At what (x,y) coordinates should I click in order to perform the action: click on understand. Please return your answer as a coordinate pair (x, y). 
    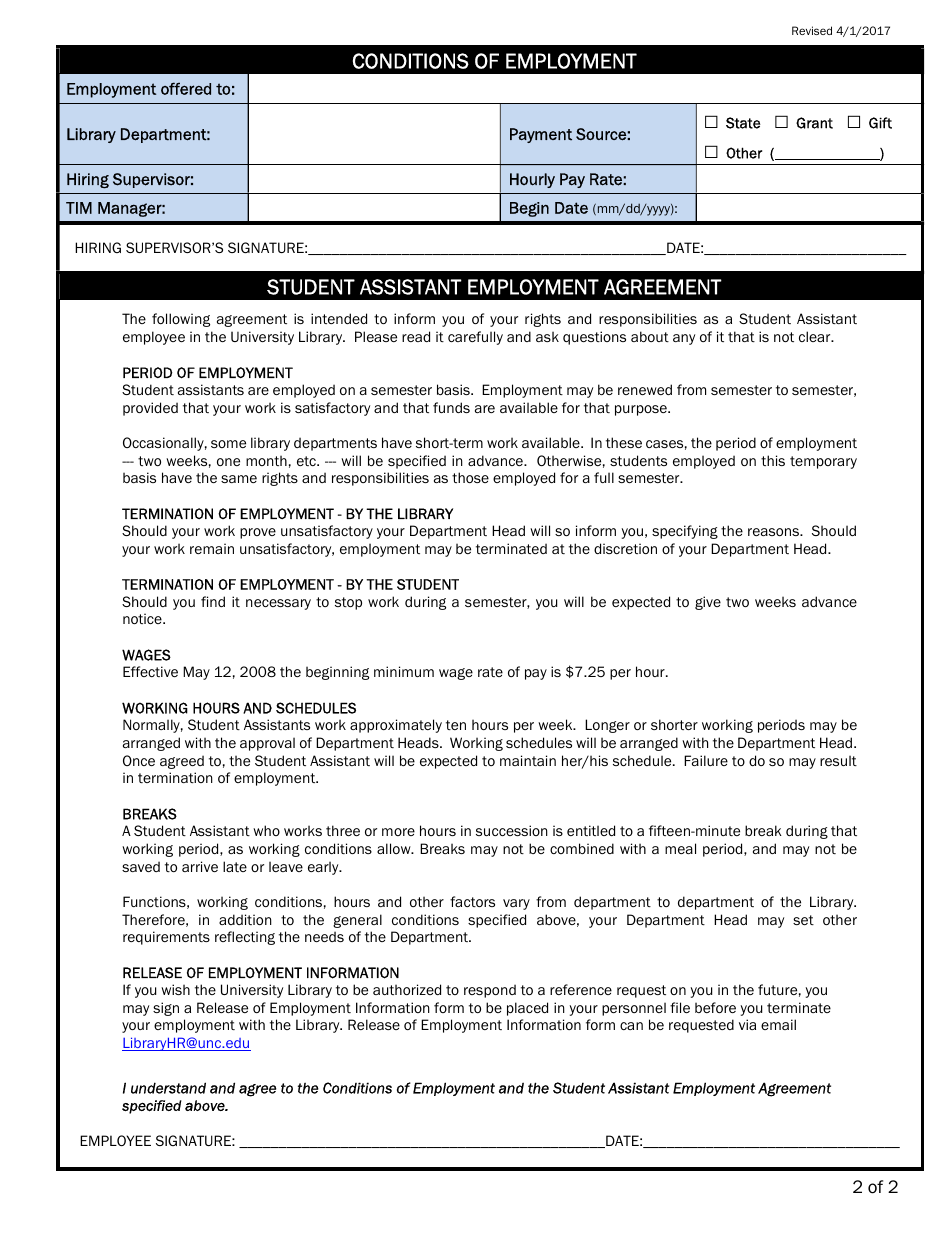
    Looking at the image, I should click on (168, 1088).
